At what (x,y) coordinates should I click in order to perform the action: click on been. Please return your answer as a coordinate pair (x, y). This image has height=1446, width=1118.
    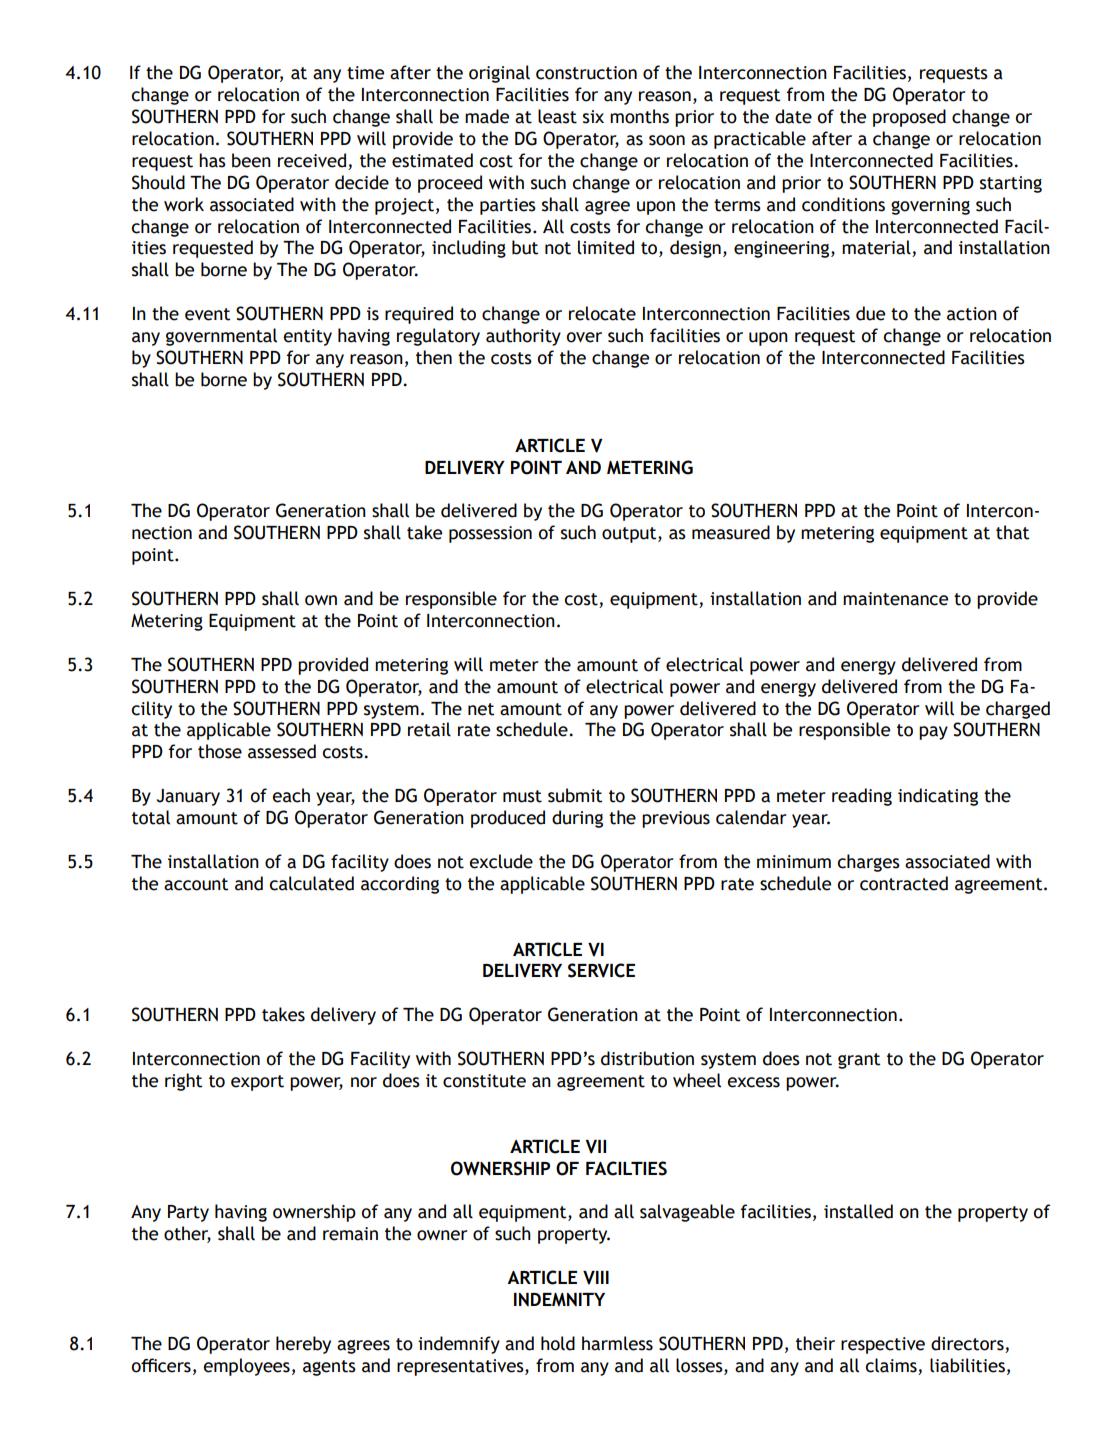
    Looking at the image, I should click on (251, 160).
